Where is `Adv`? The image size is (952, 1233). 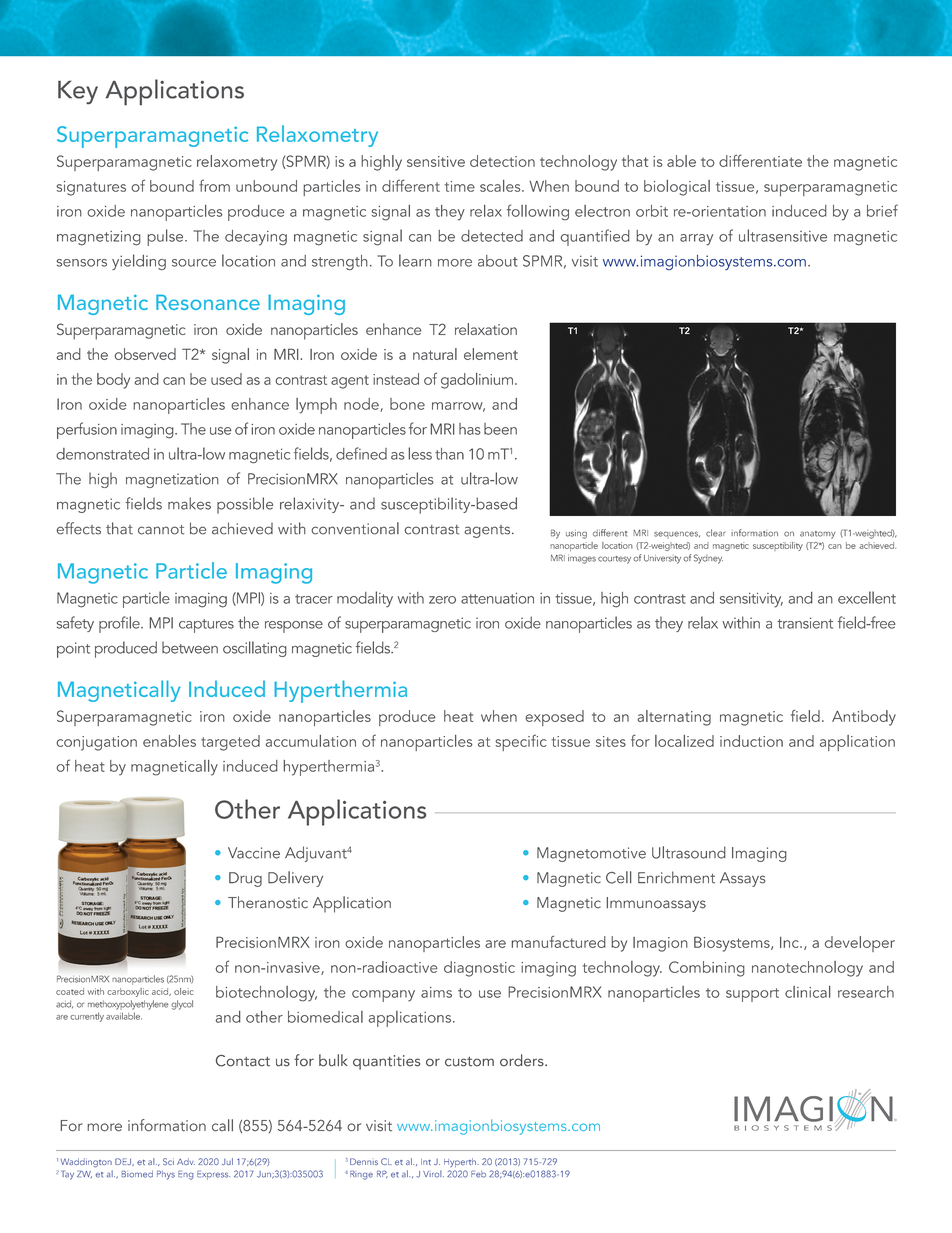 Adv is located at coordinates (186, 1161).
